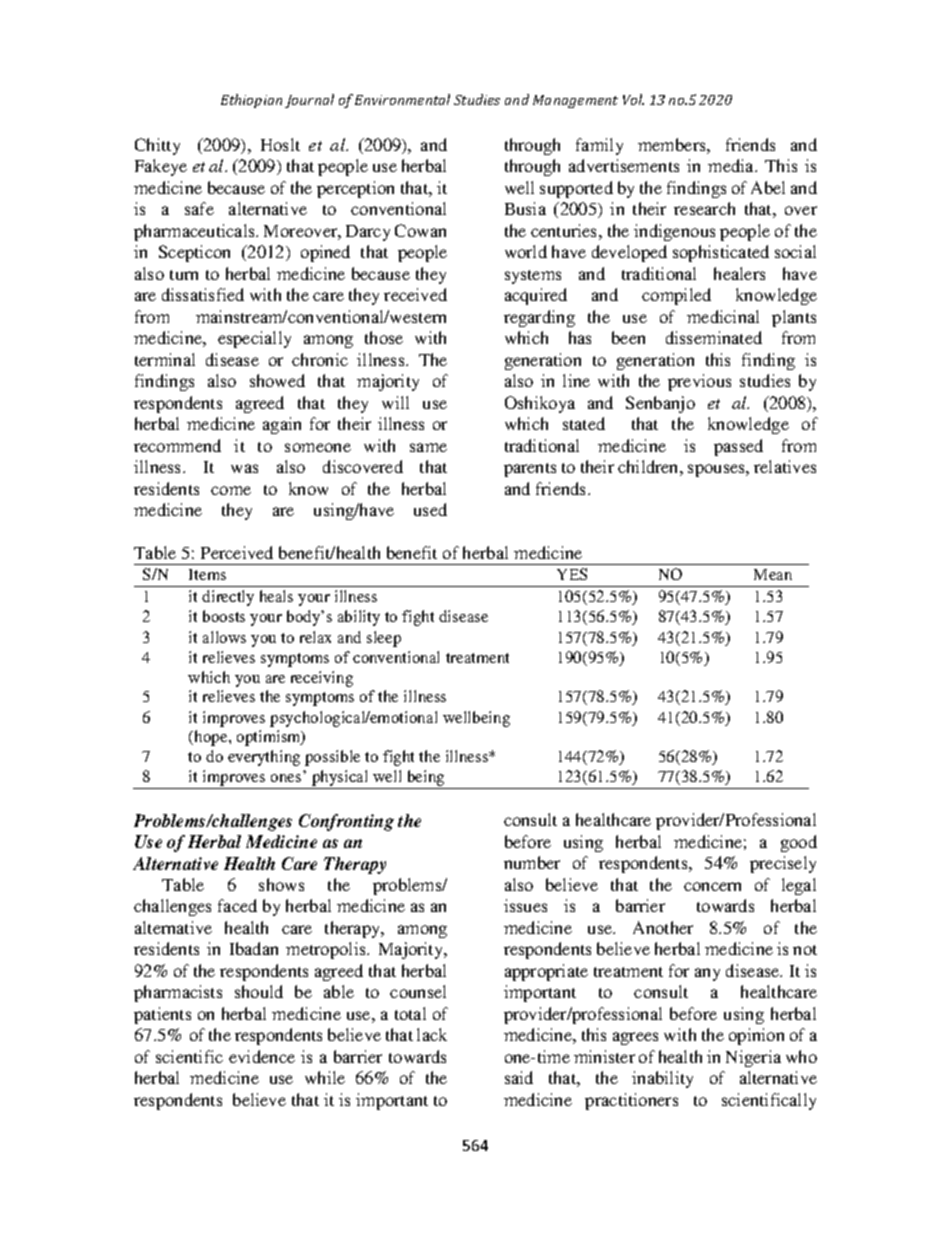  What do you see at coordinates (402, 99) in the page?
I see `Environmental` at bounding box center [402, 99].
